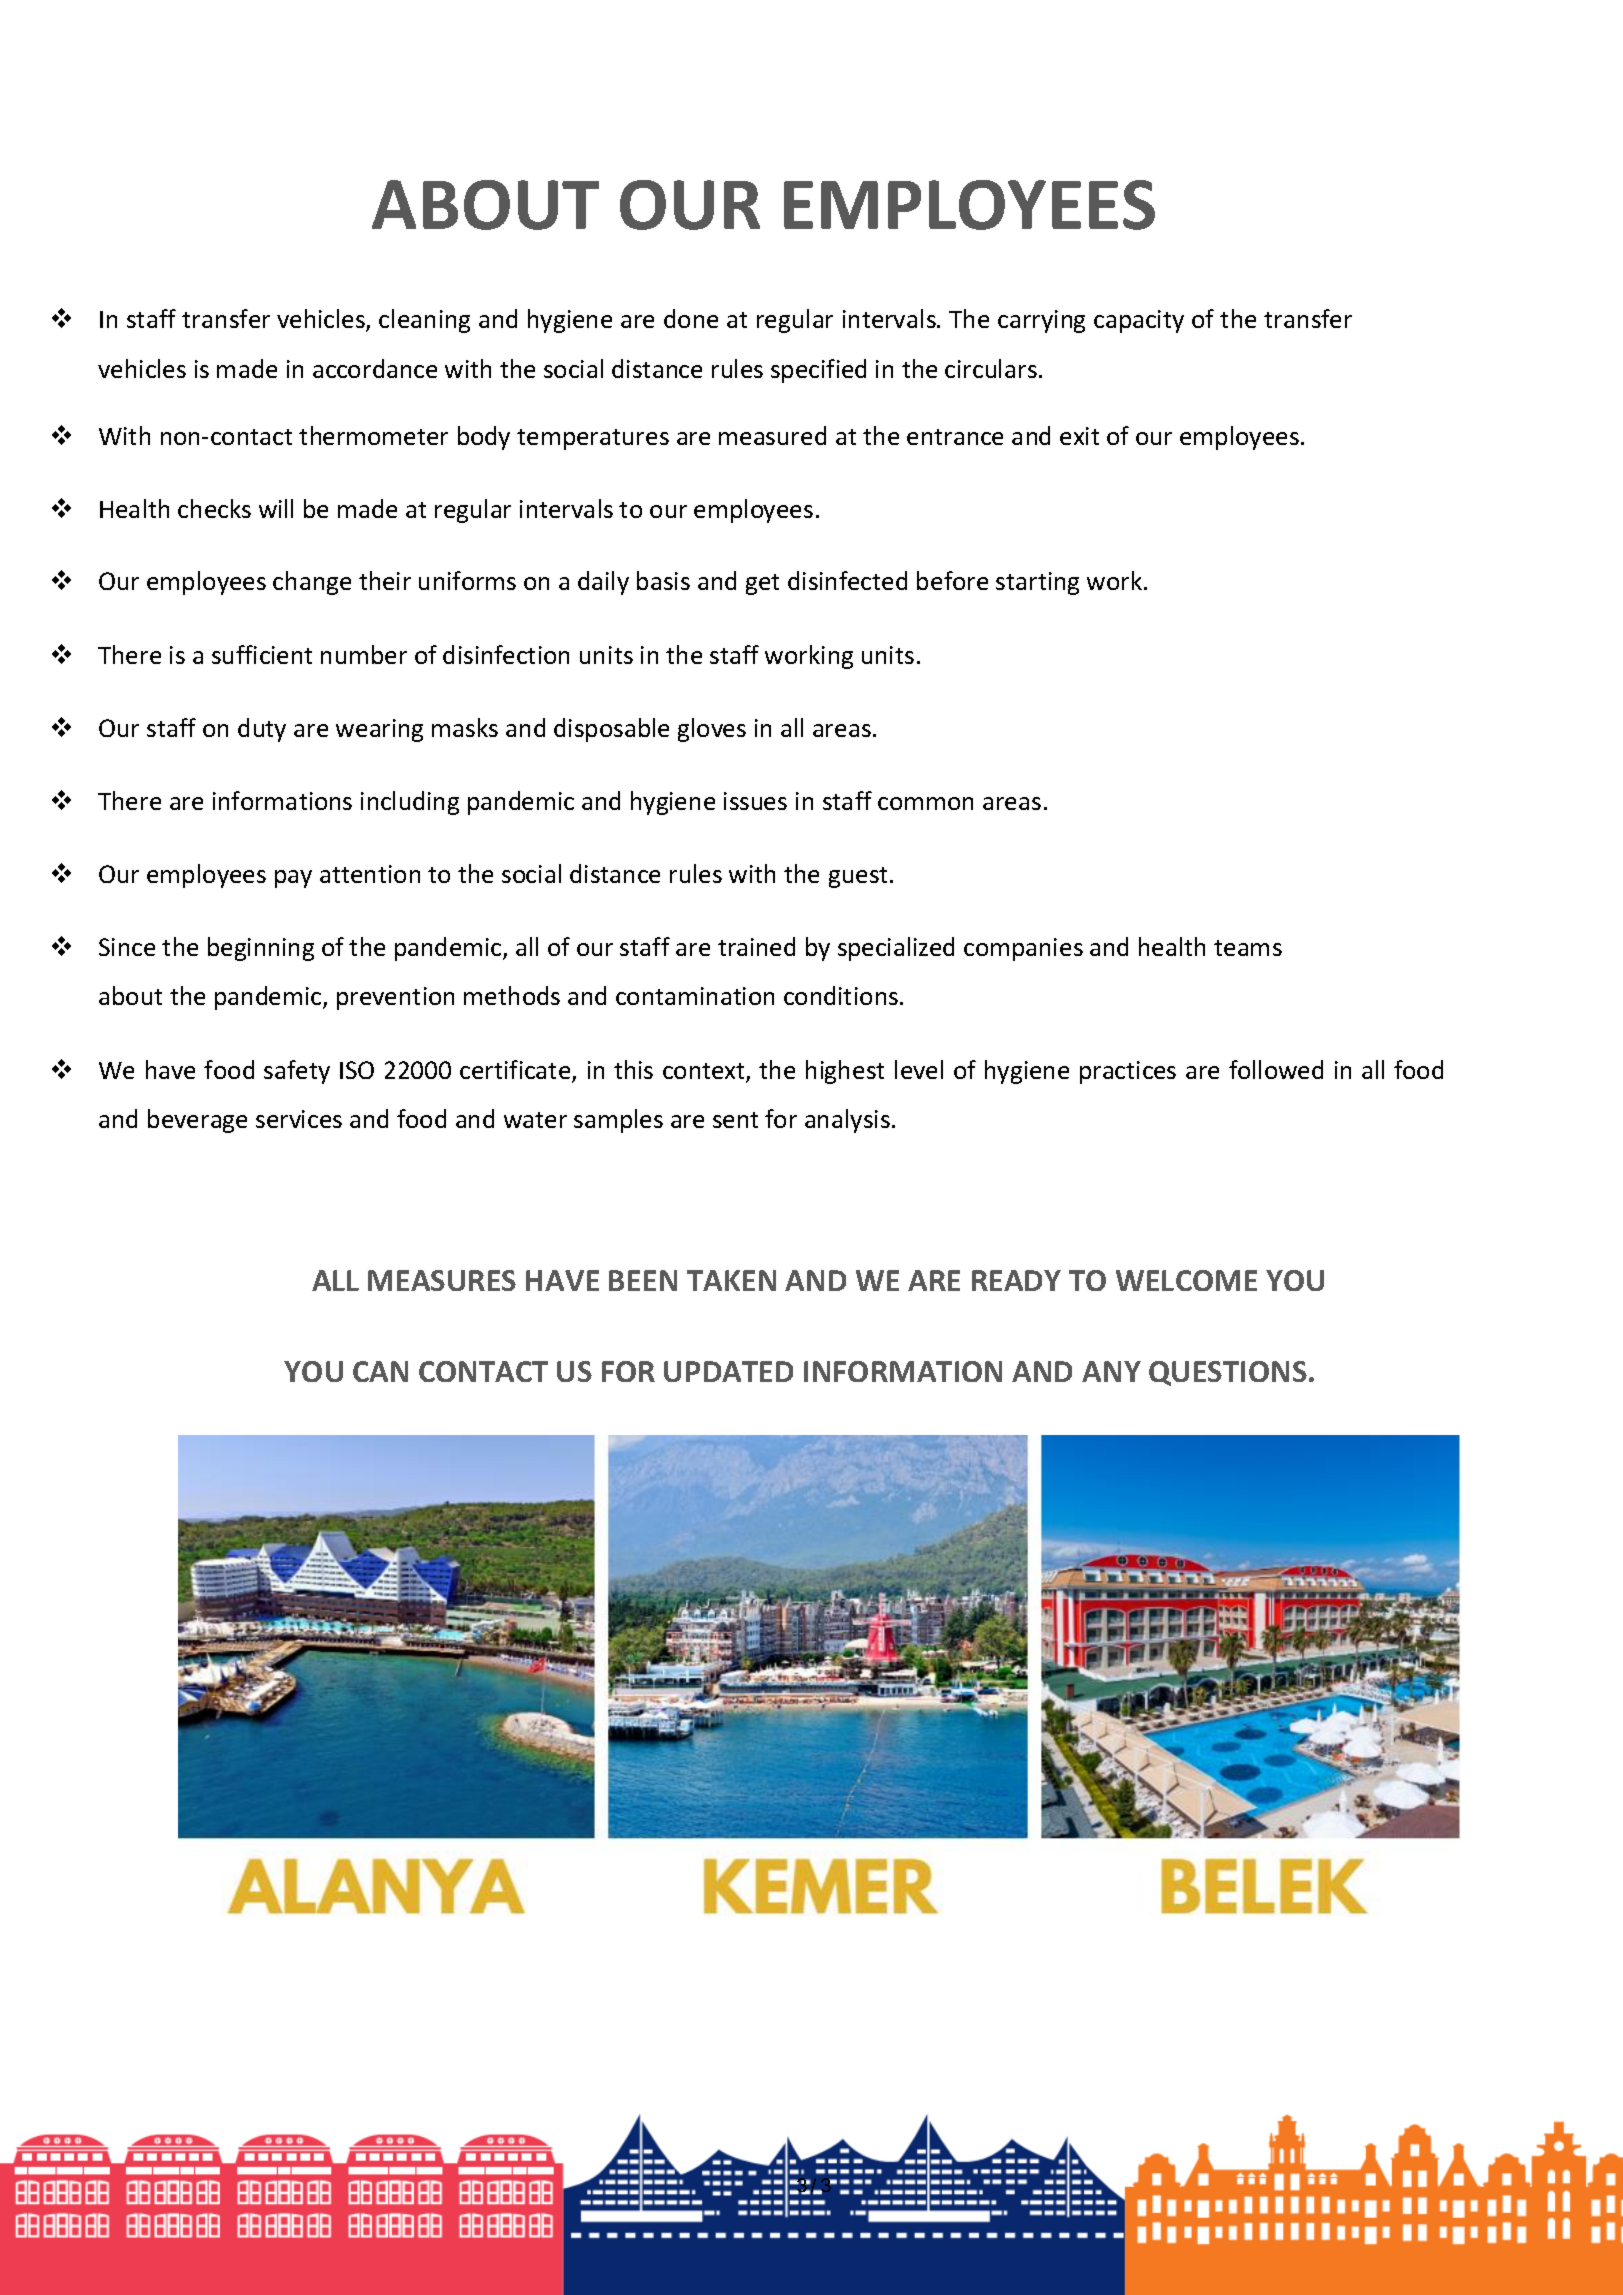 The height and width of the screenshot is (2295, 1623). I want to click on accordance, so click(375, 368).
